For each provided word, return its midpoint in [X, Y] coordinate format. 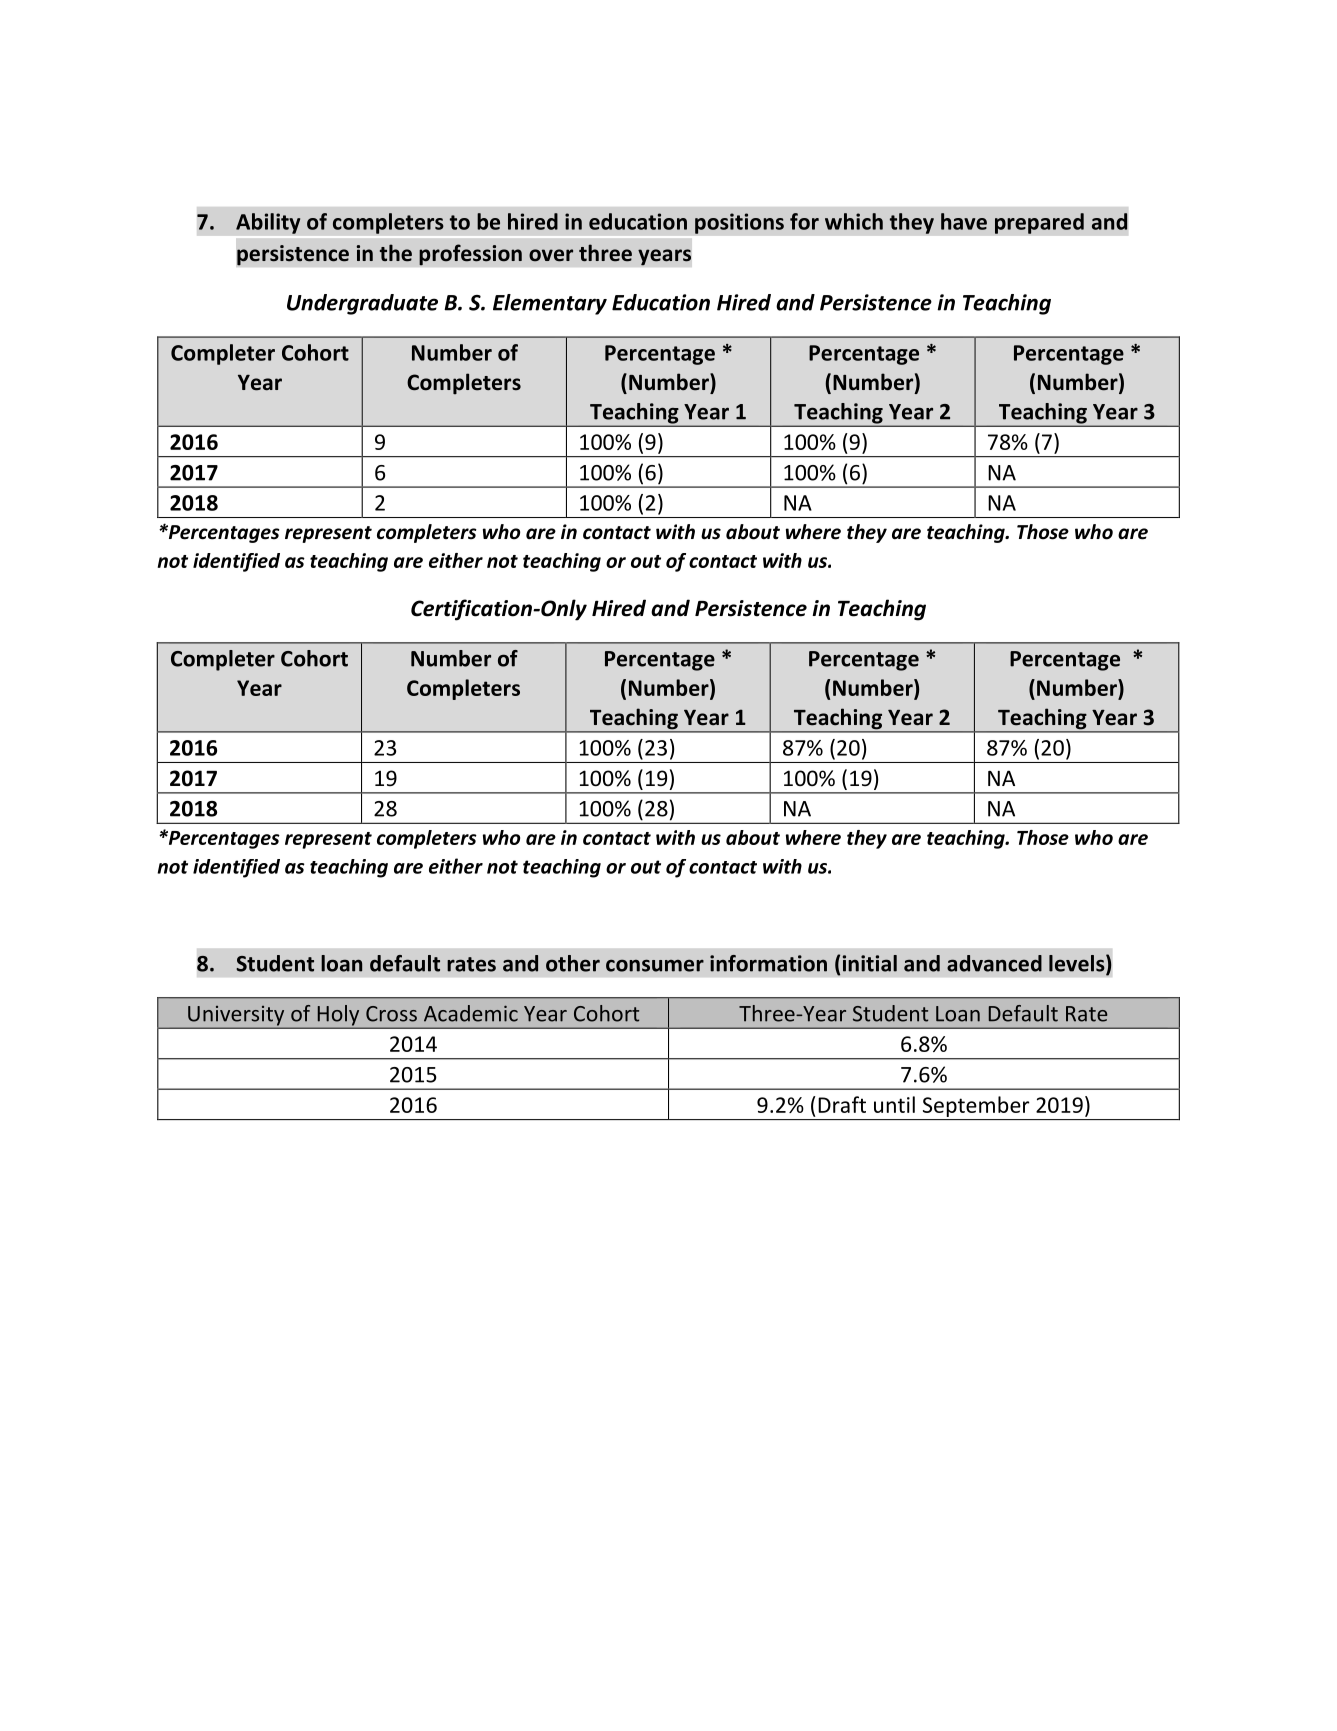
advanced [994, 963]
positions [739, 223]
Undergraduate [362, 304]
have [964, 221]
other [573, 963]
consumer [655, 965]
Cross [391, 1014]
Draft [842, 1104]
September [976, 1106]
